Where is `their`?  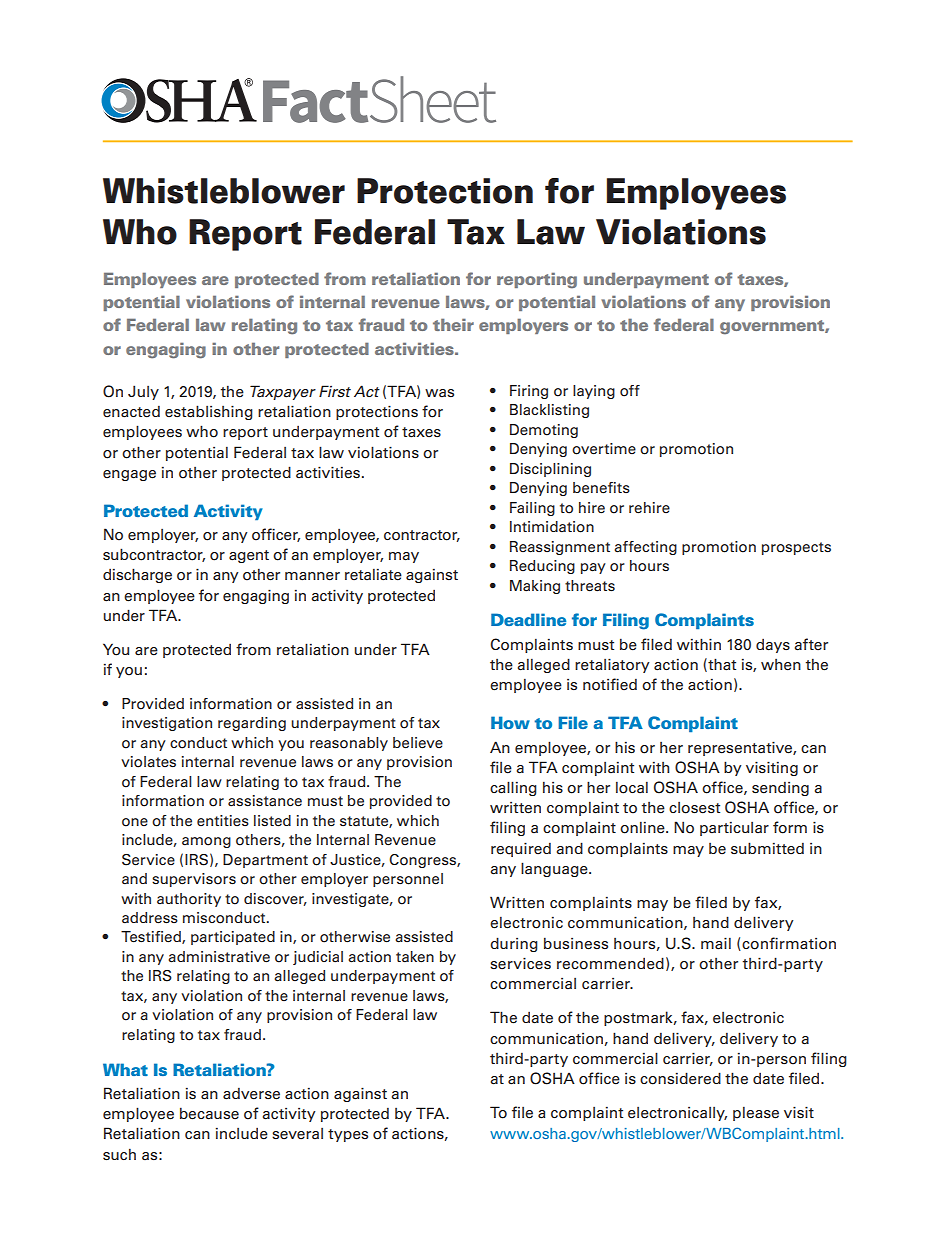 their is located at coordinates (453, 324).
